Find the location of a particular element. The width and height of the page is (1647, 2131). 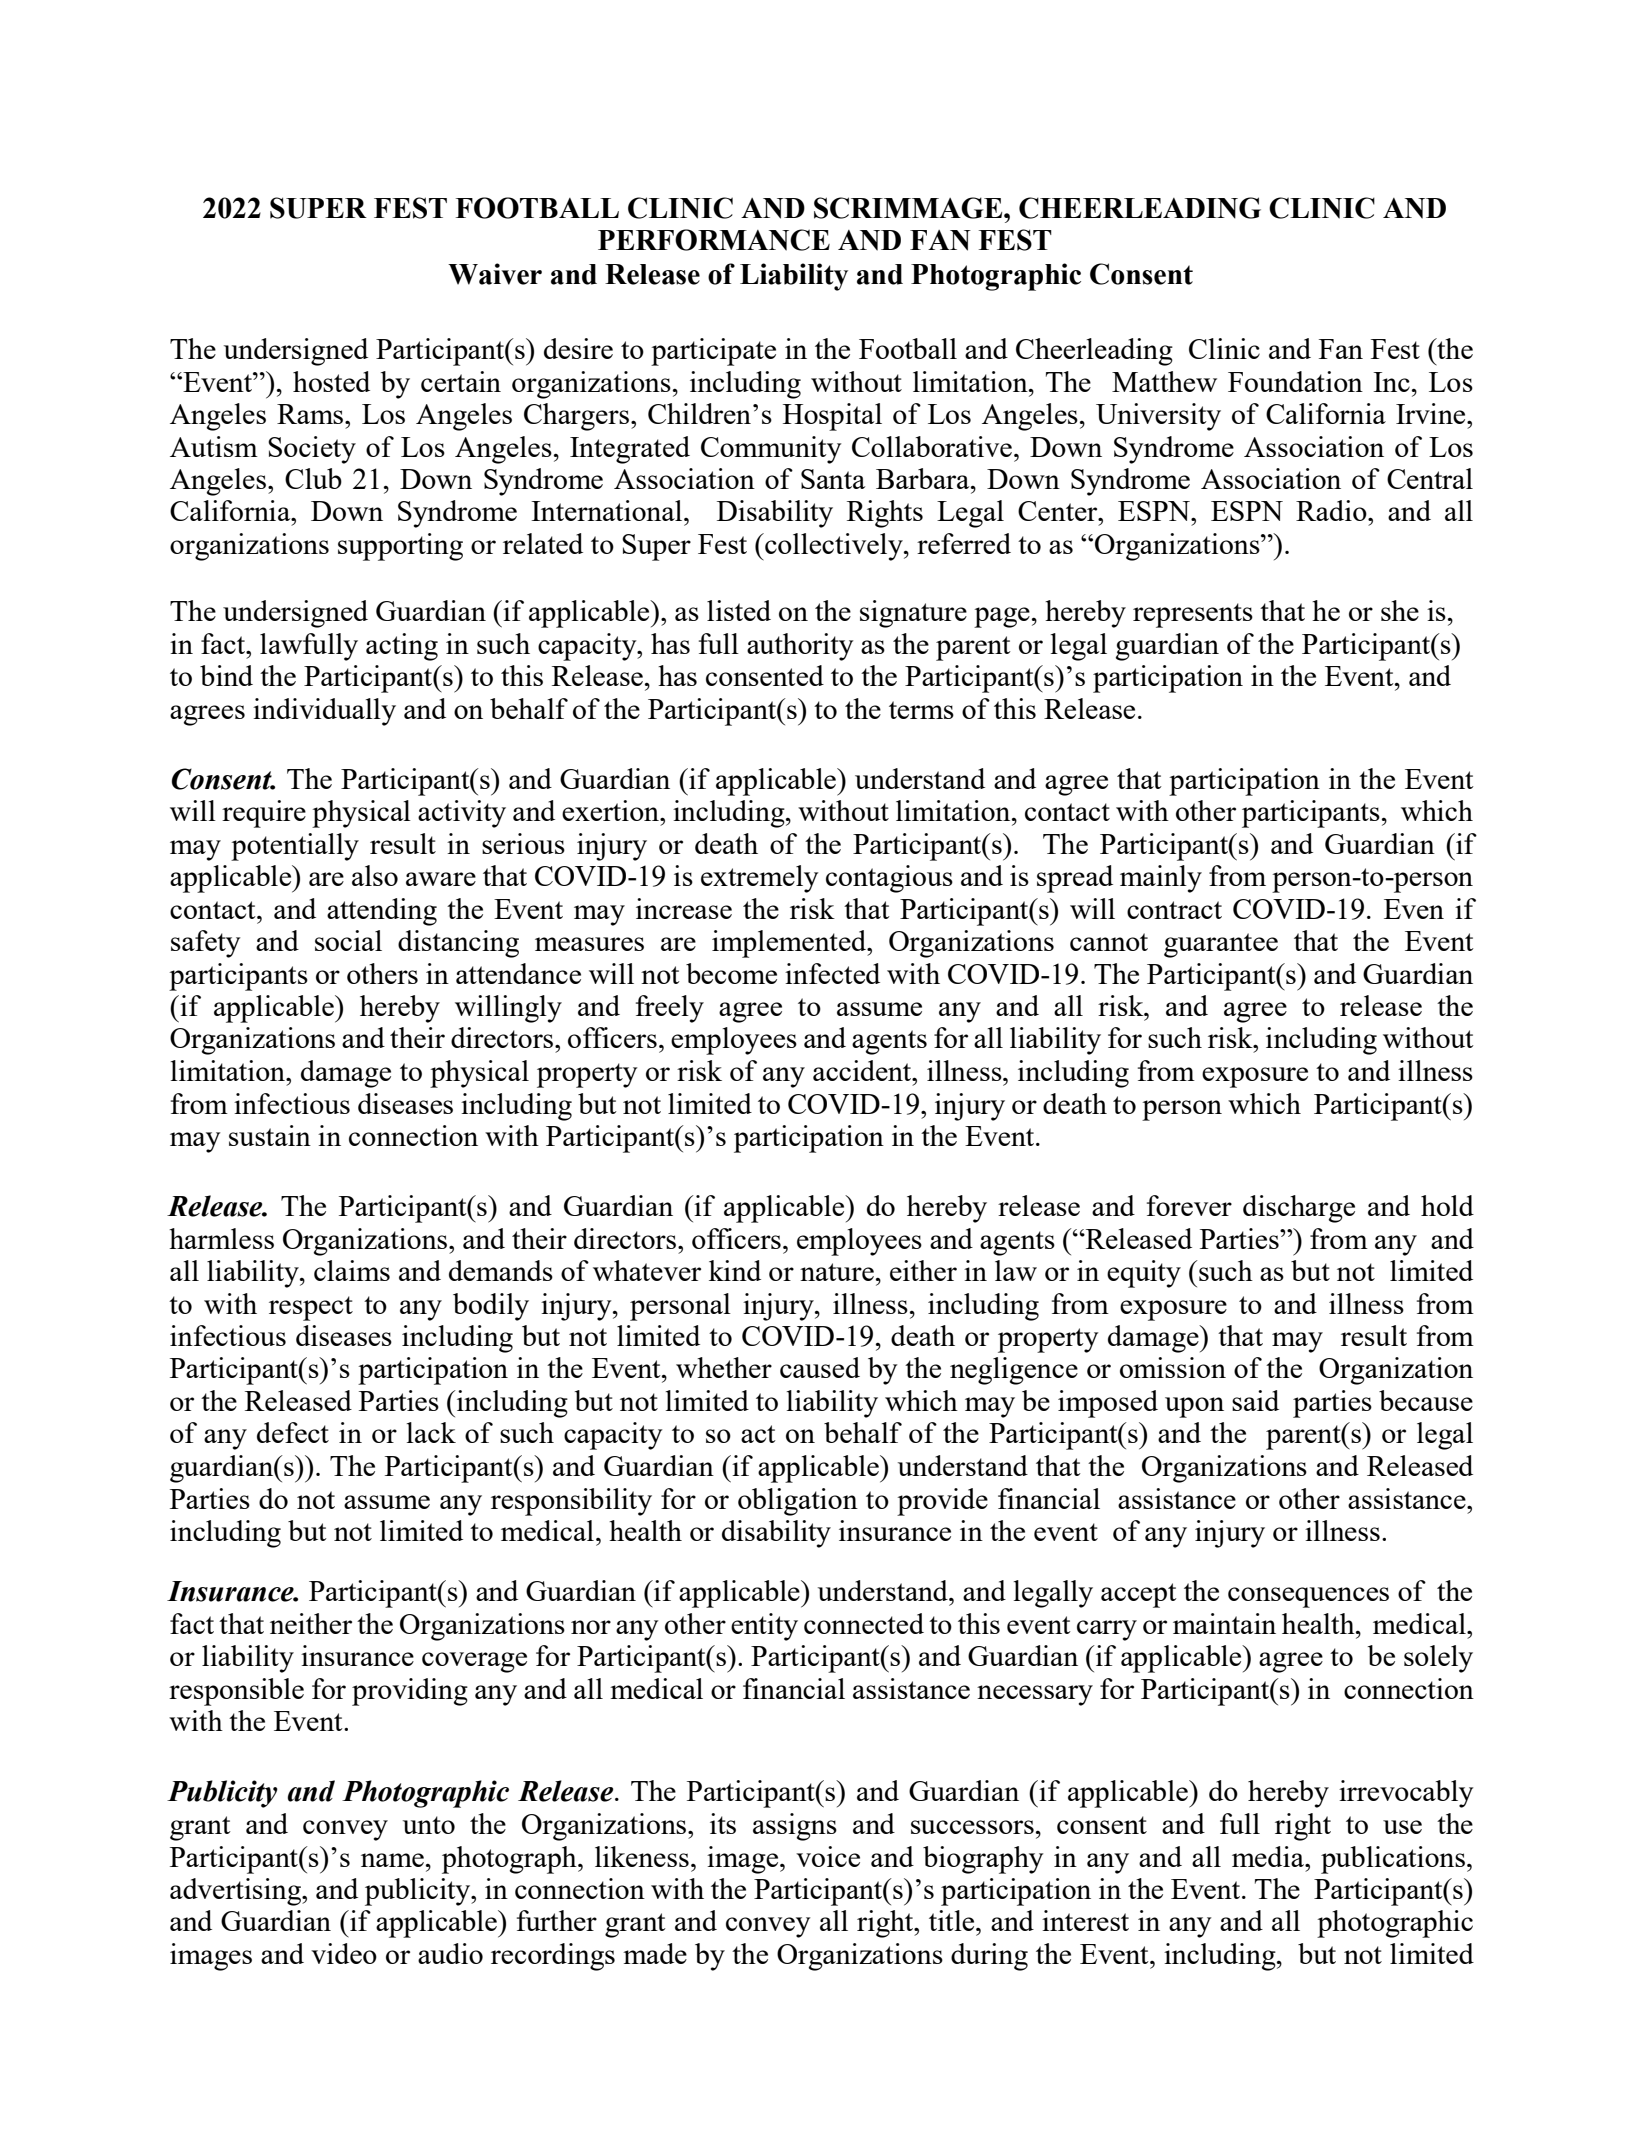

coverage is located at coordinates (474, 1662).
